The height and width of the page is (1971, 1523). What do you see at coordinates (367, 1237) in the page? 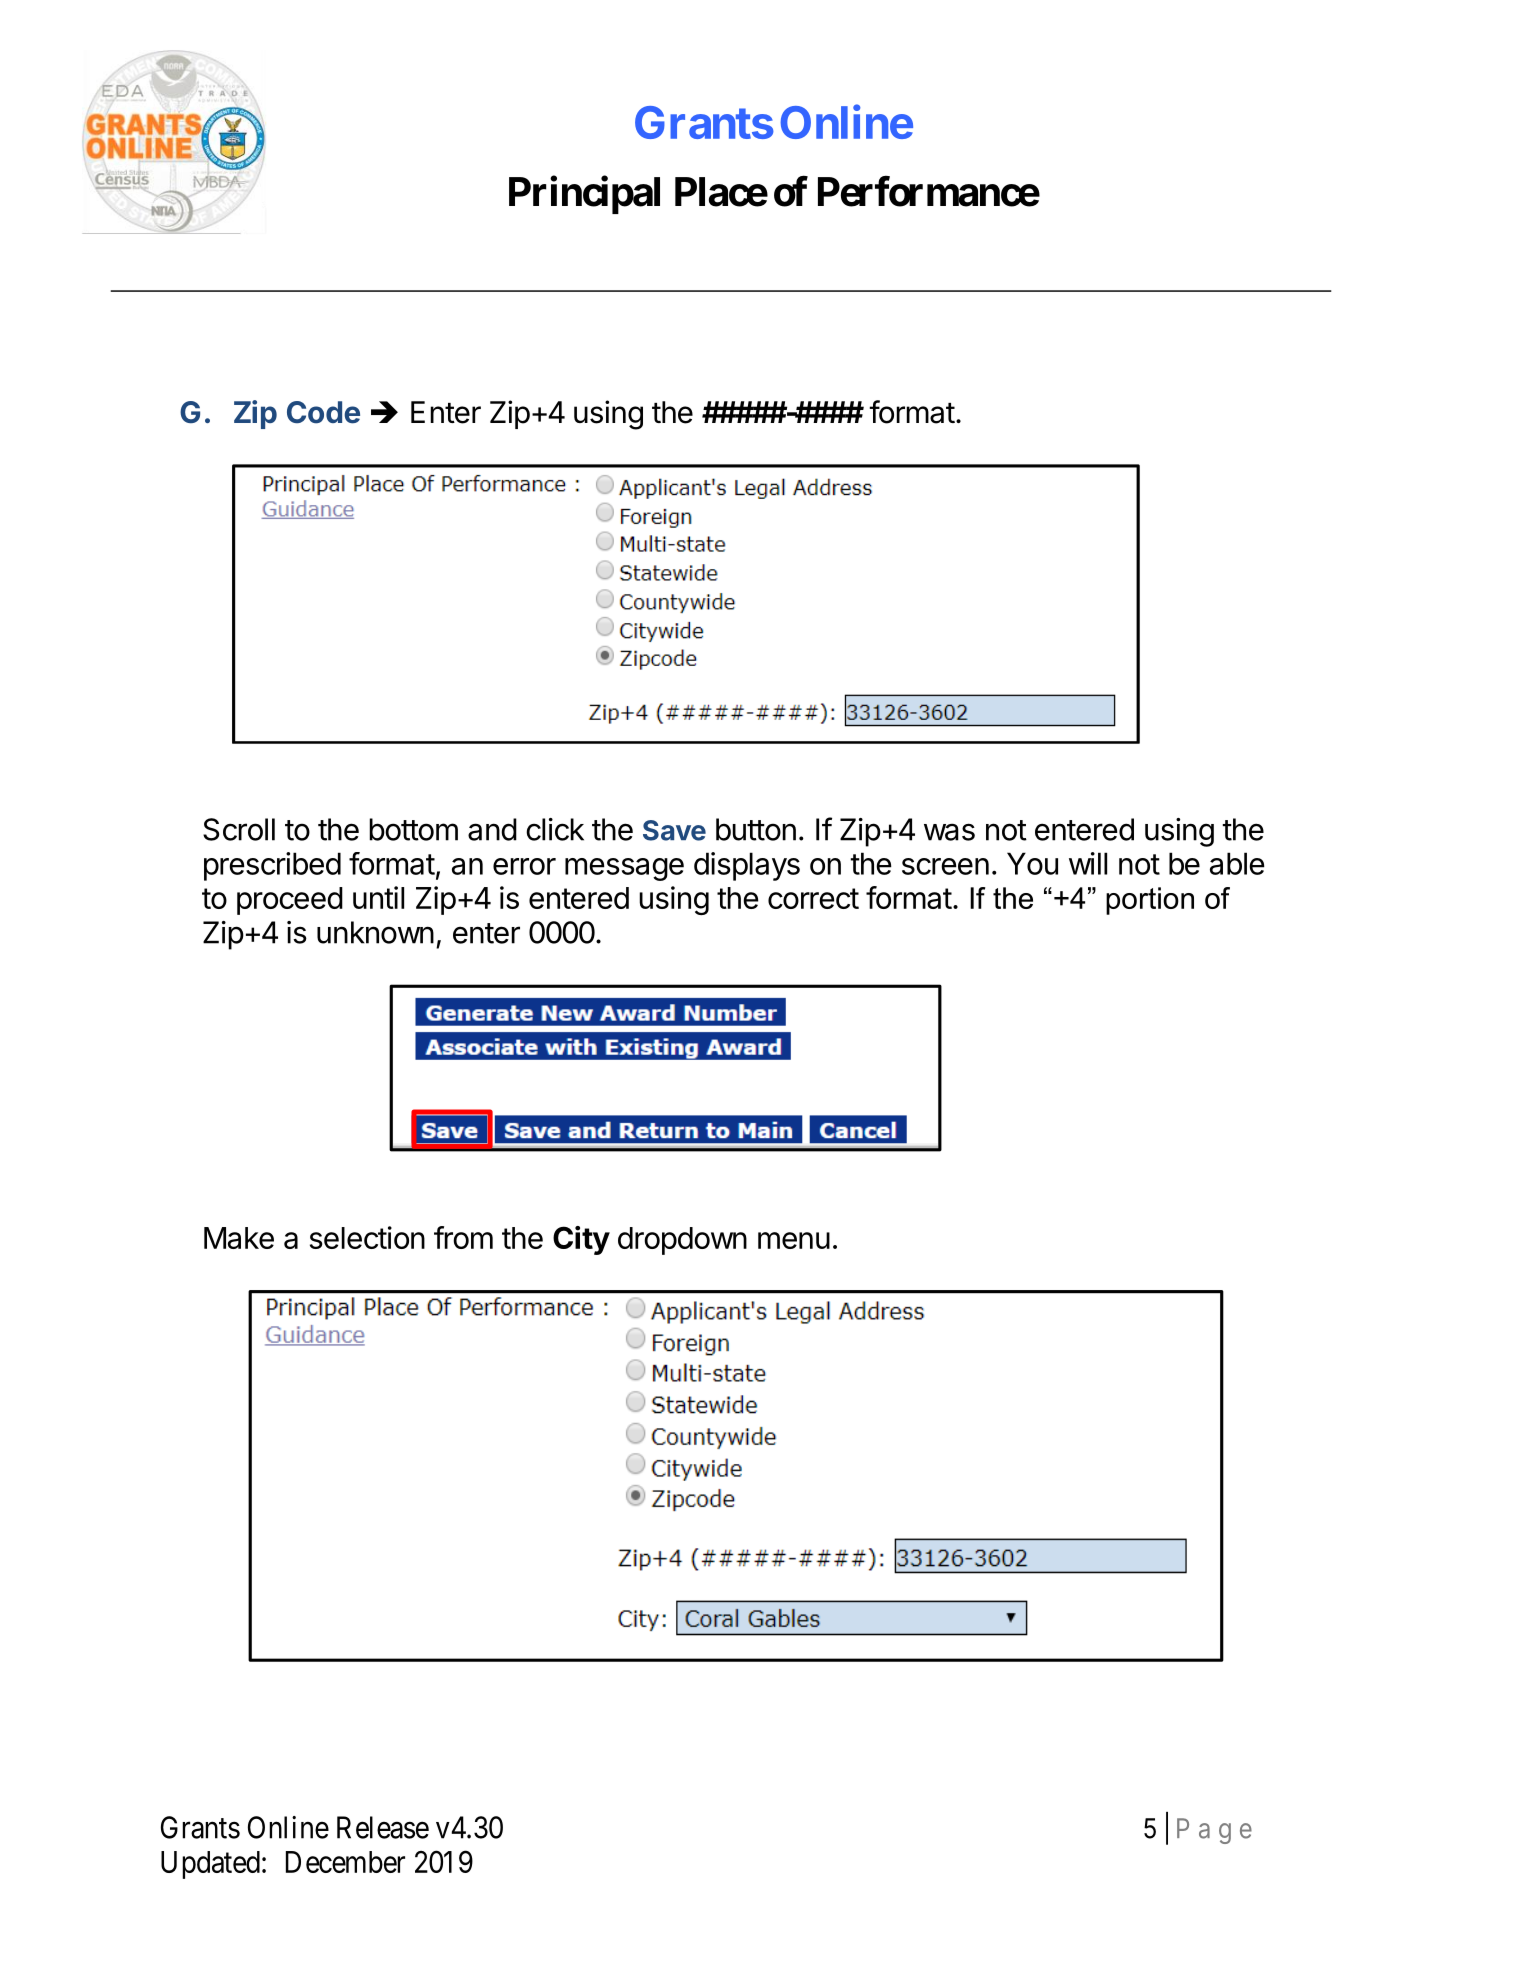
I see `selection` at bounding box center [367, 1237].
